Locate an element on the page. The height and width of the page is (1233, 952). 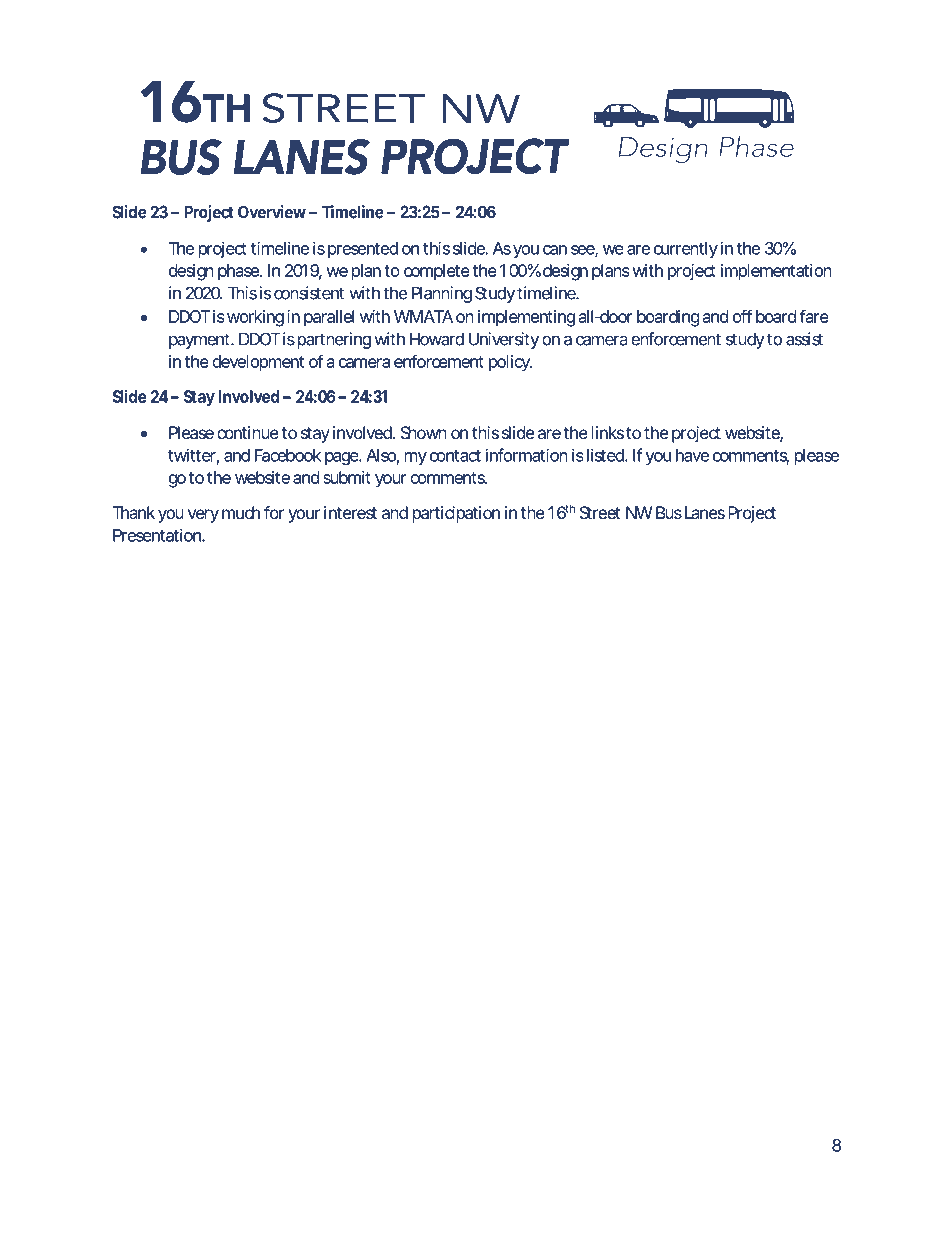
policy is located at coordinates (510, 363).
